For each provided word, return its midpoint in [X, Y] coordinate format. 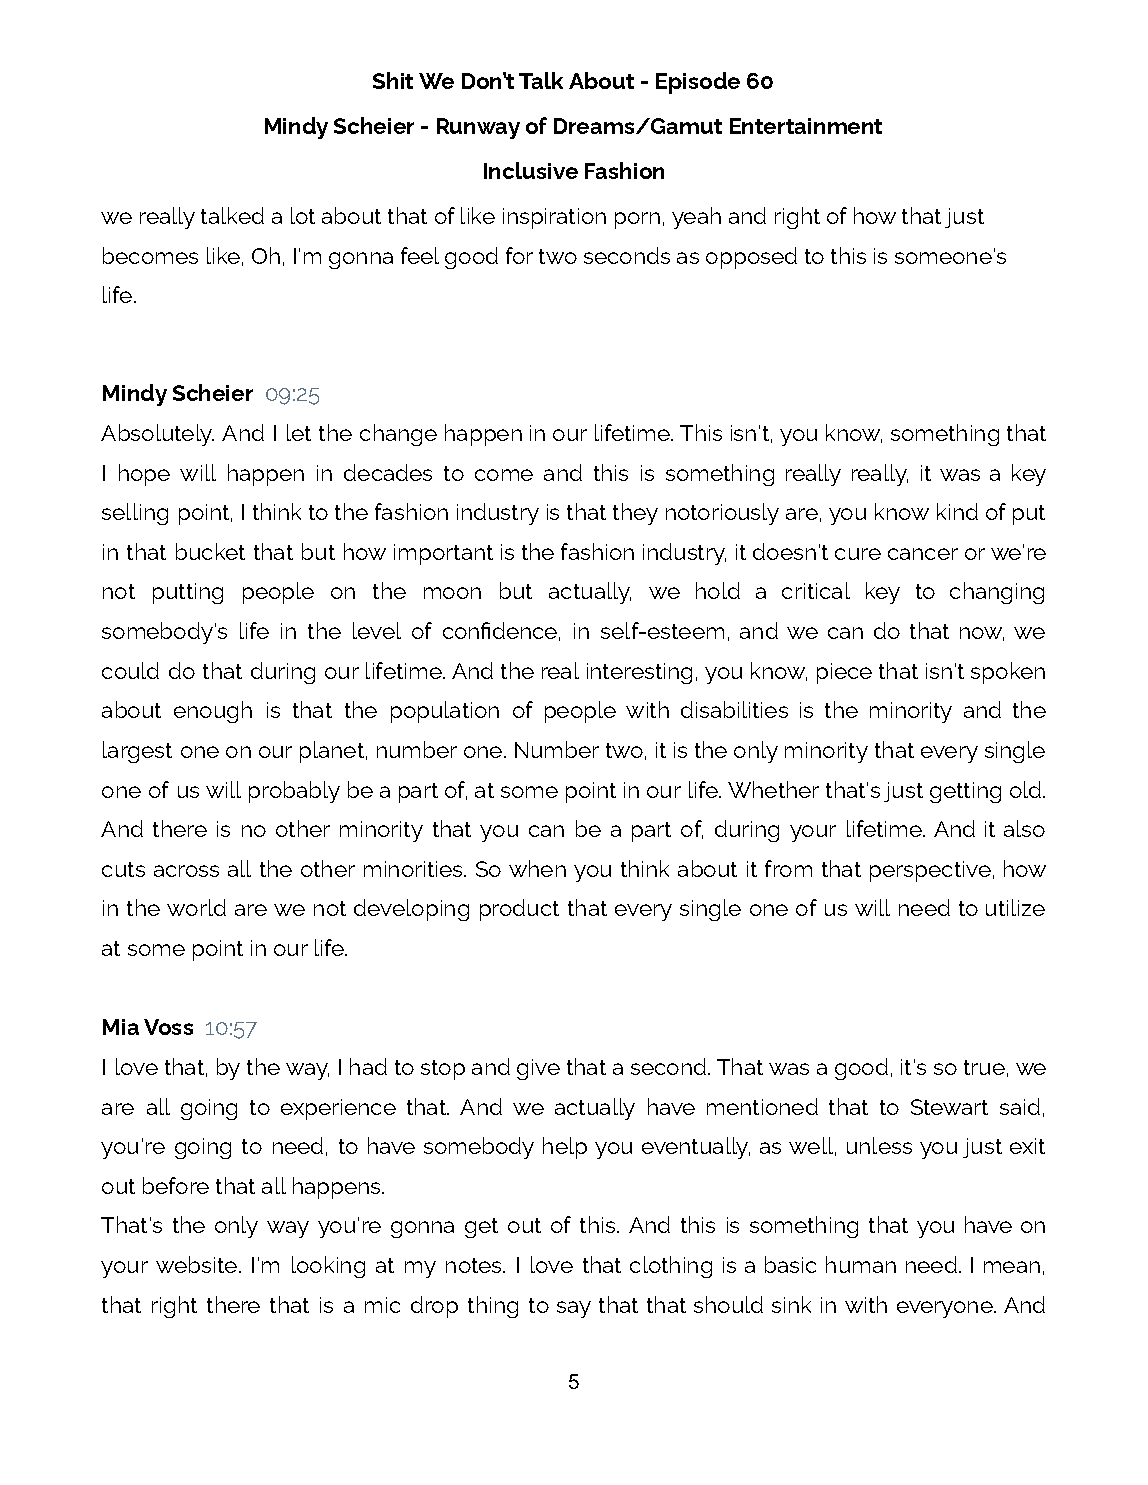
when [537, 868]
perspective [930, 871]
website [196, 1264]
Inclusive [531, 170]
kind [957, 511]
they [635, 514]
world [196, 907]
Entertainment [806, 126]
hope [144, 475]
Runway [478, 128]
